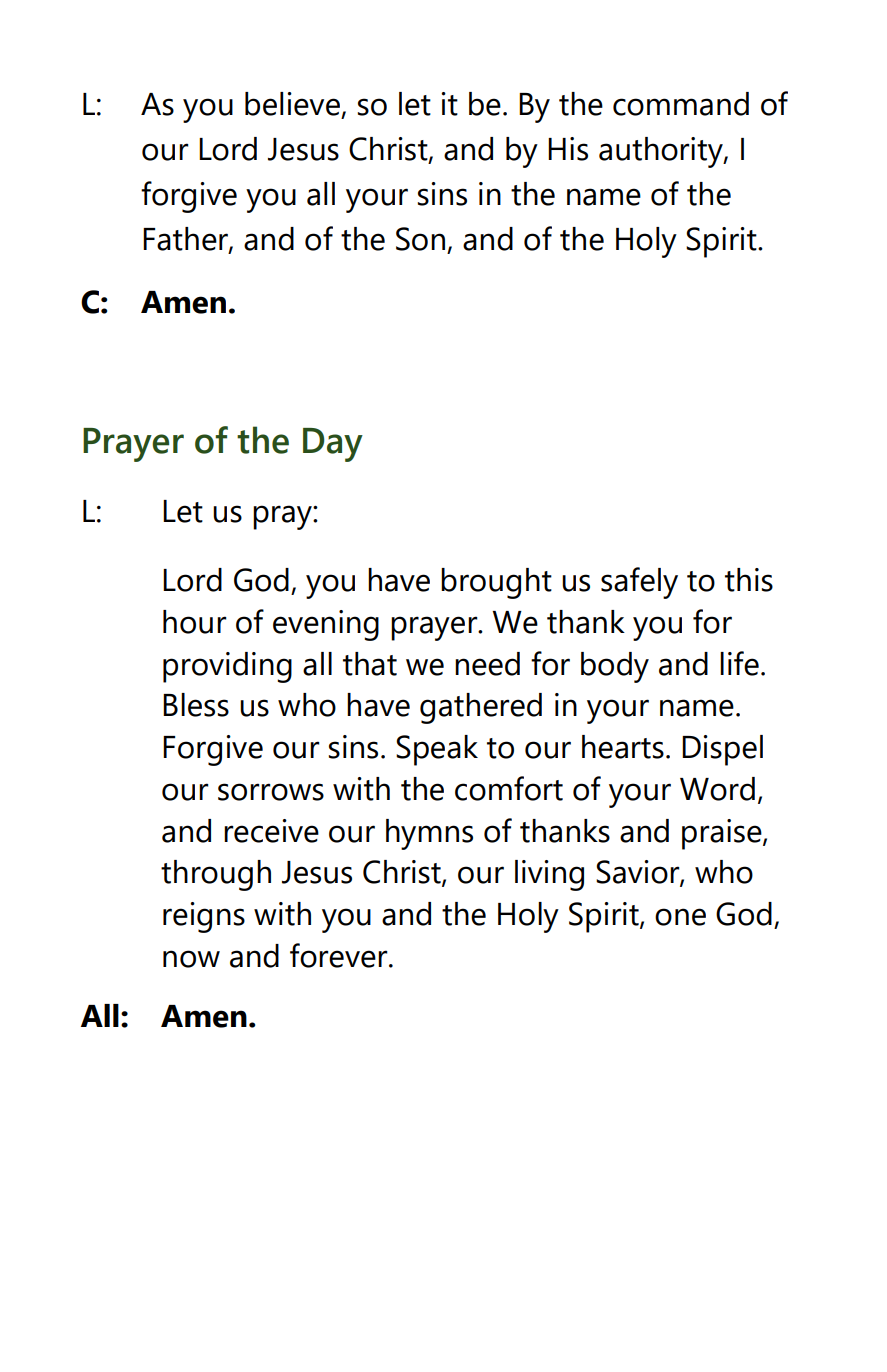 The height and width of the screenshot is (1372, 887). Describe the element at coordinates (496, 583) in the screenshot. I see `brought` at that location.
